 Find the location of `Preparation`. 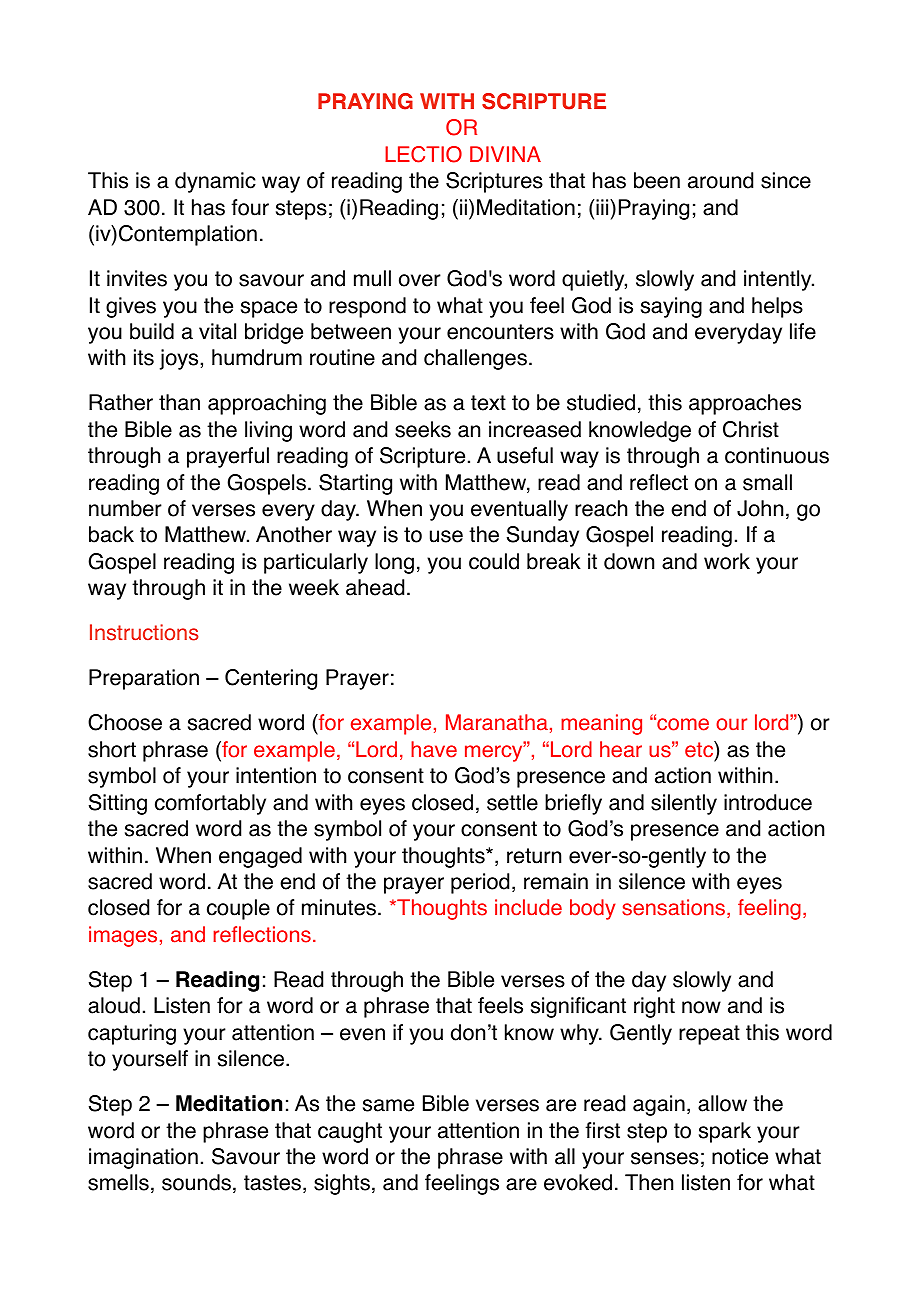

Preparation is located at coordinates (144, 679).
